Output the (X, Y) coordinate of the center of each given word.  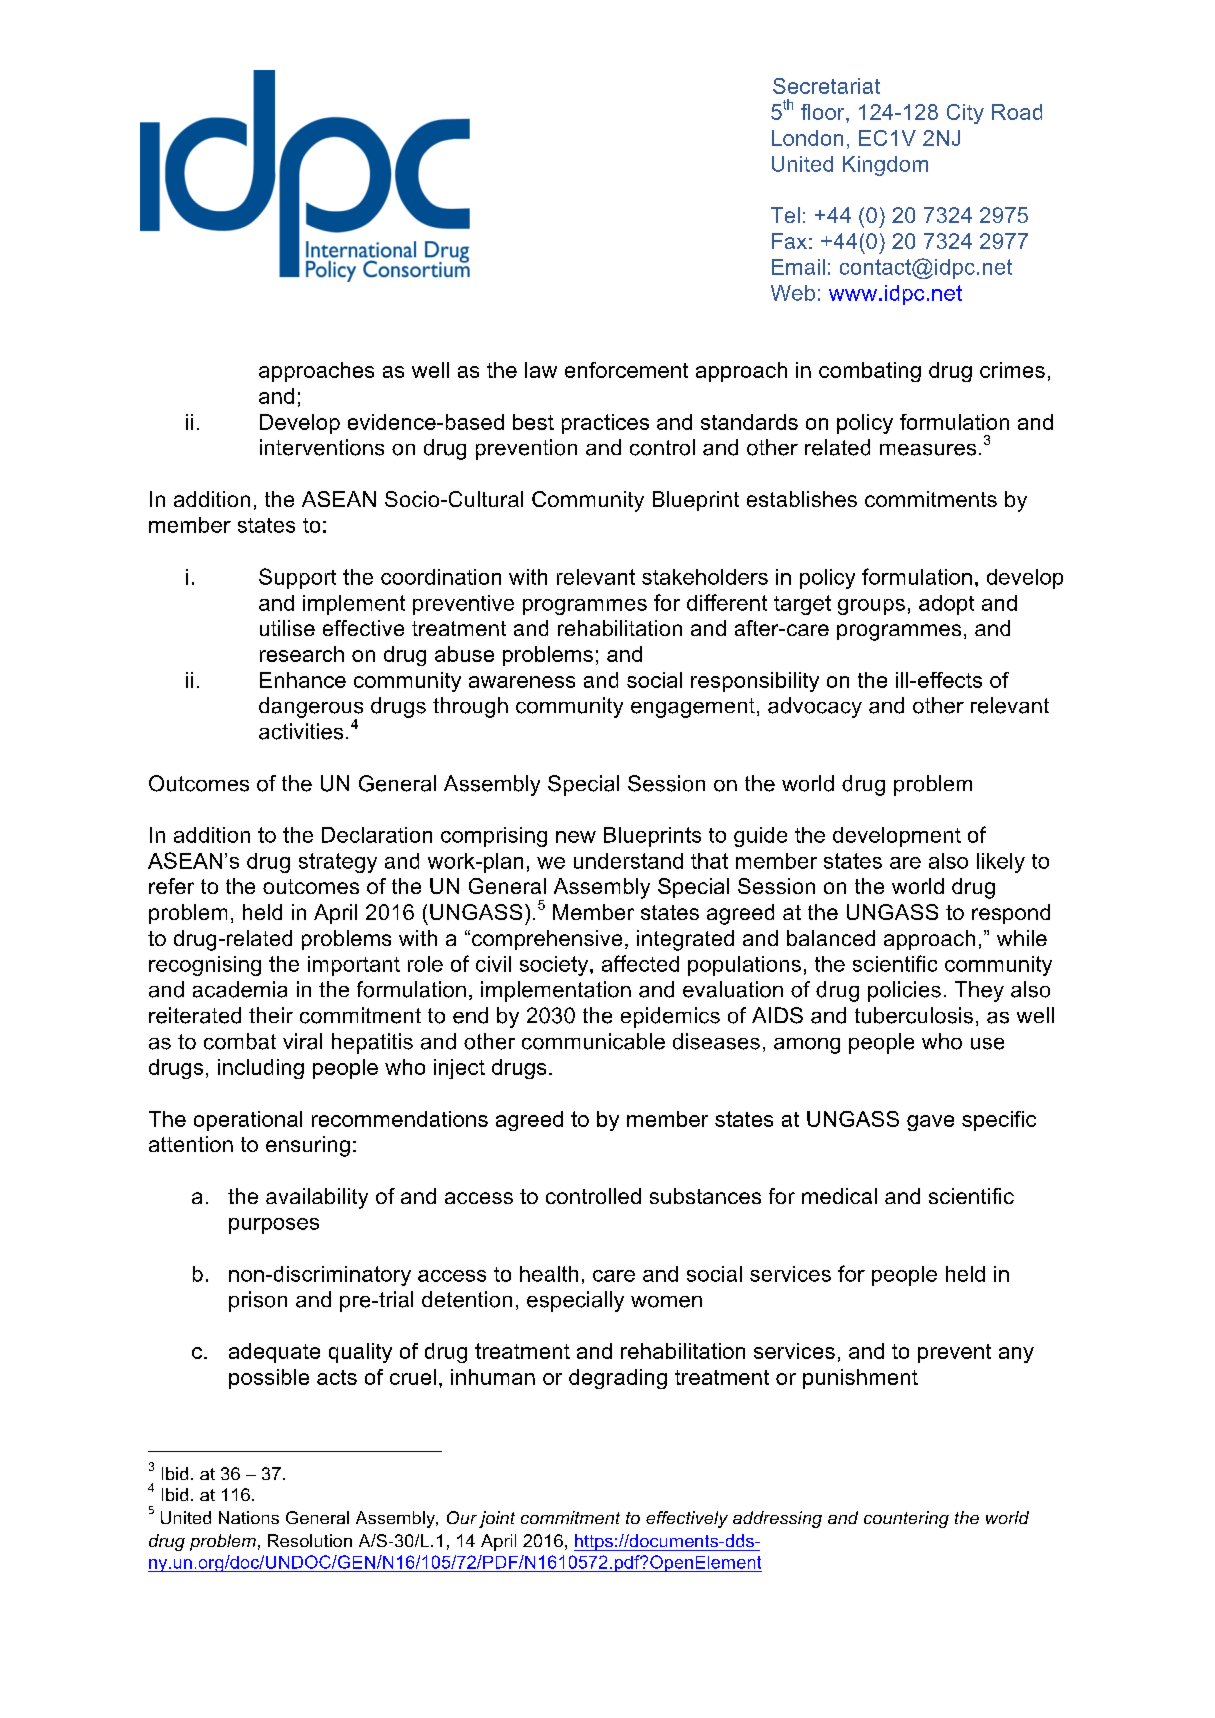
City (965, 114)
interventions (322, 447)
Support (297, 578)
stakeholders (705, 577)
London (807, 138)
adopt (946, 605)
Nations (249, 1517)
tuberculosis (914, 1015)
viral (302, 1041)
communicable (593, 1041)
